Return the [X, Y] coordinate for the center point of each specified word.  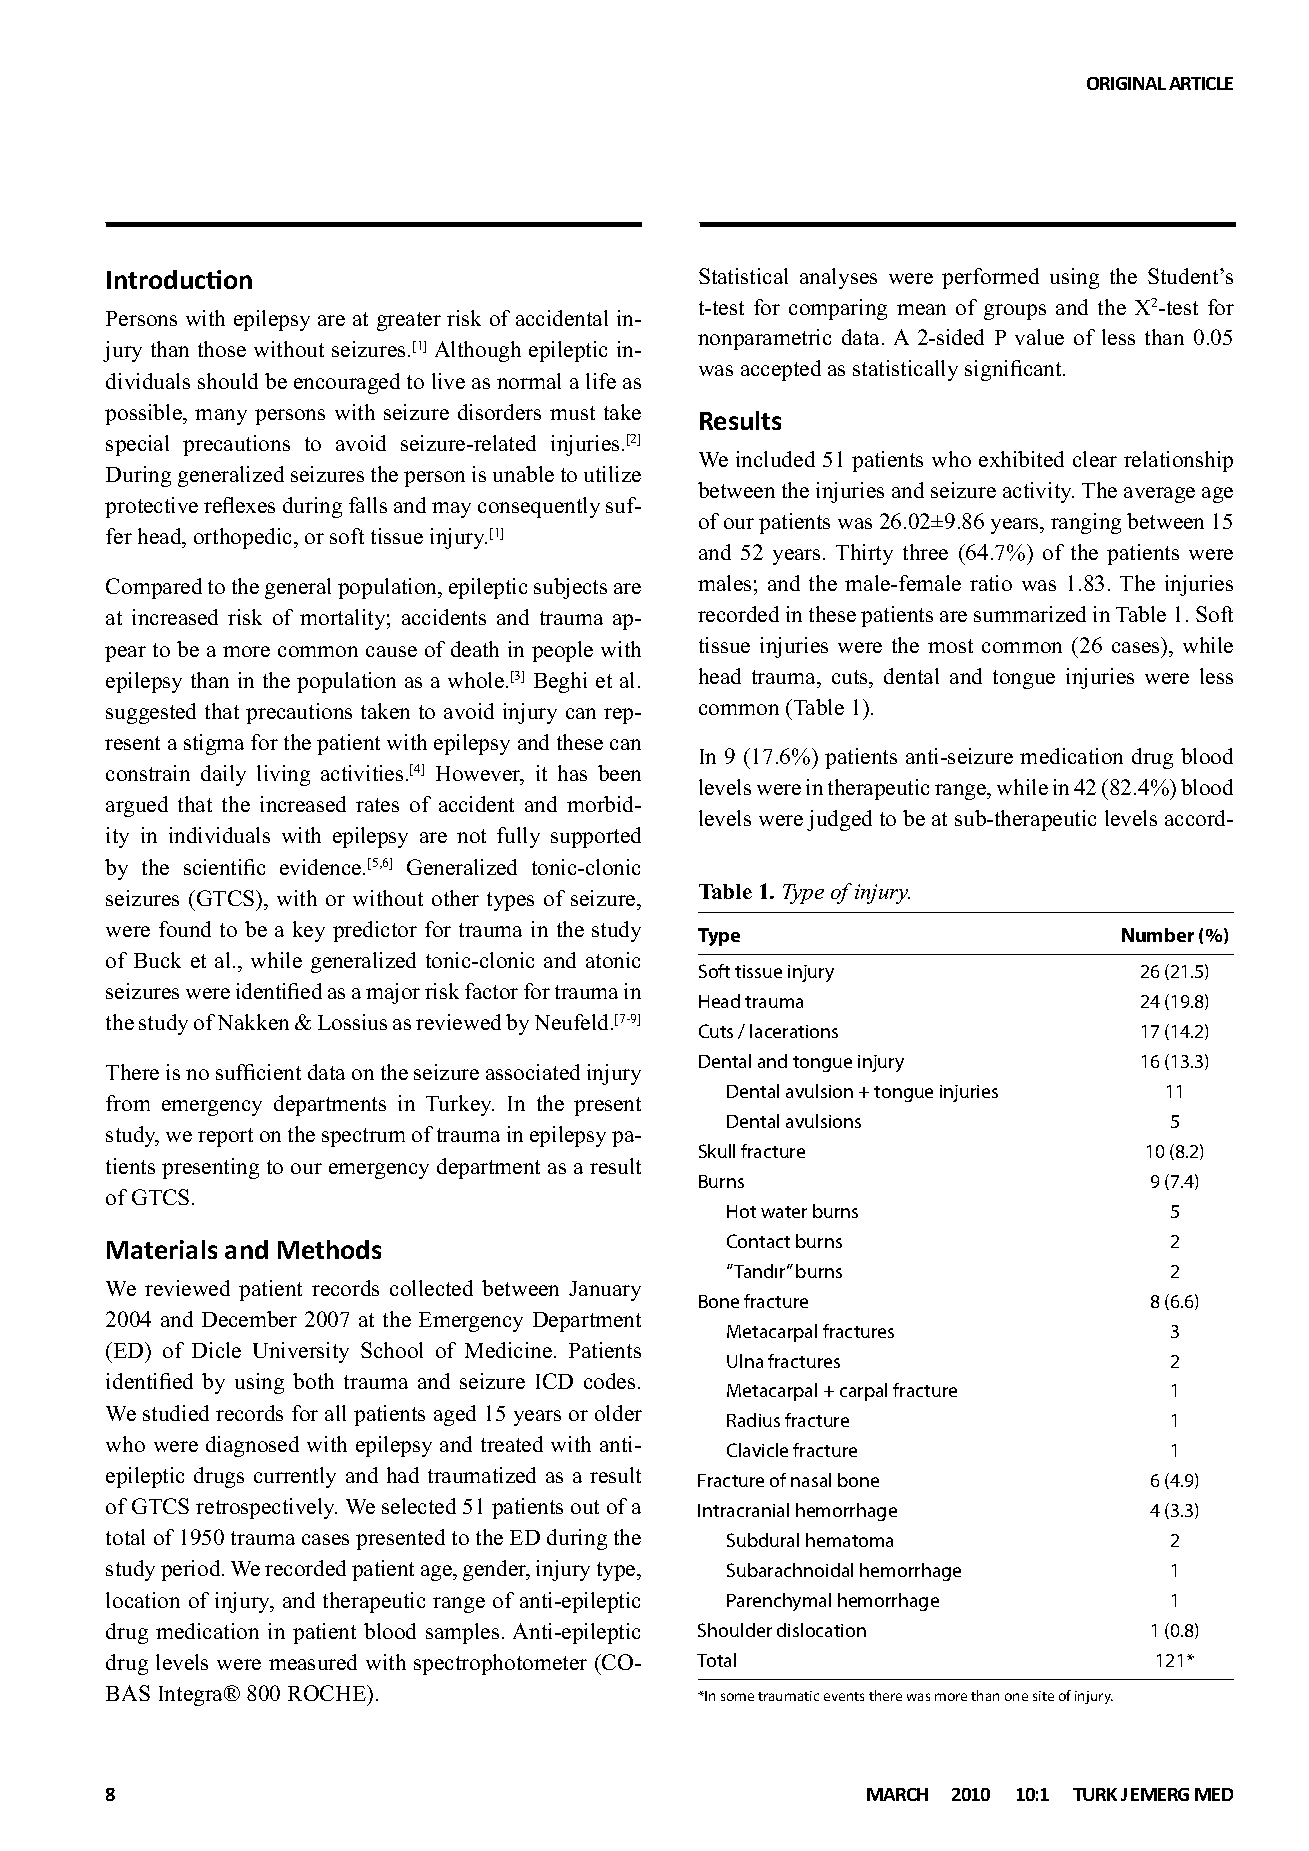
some [737, 1697]
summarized [1030, 614]
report [225, 1137]
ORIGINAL [1126, 83]
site [1043, 1696]
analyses [838, 278]
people [562, 651]
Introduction [179, 279]
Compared [154, 588]
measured [313, 1662]
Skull [717, 1151]
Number [1158, 935]
